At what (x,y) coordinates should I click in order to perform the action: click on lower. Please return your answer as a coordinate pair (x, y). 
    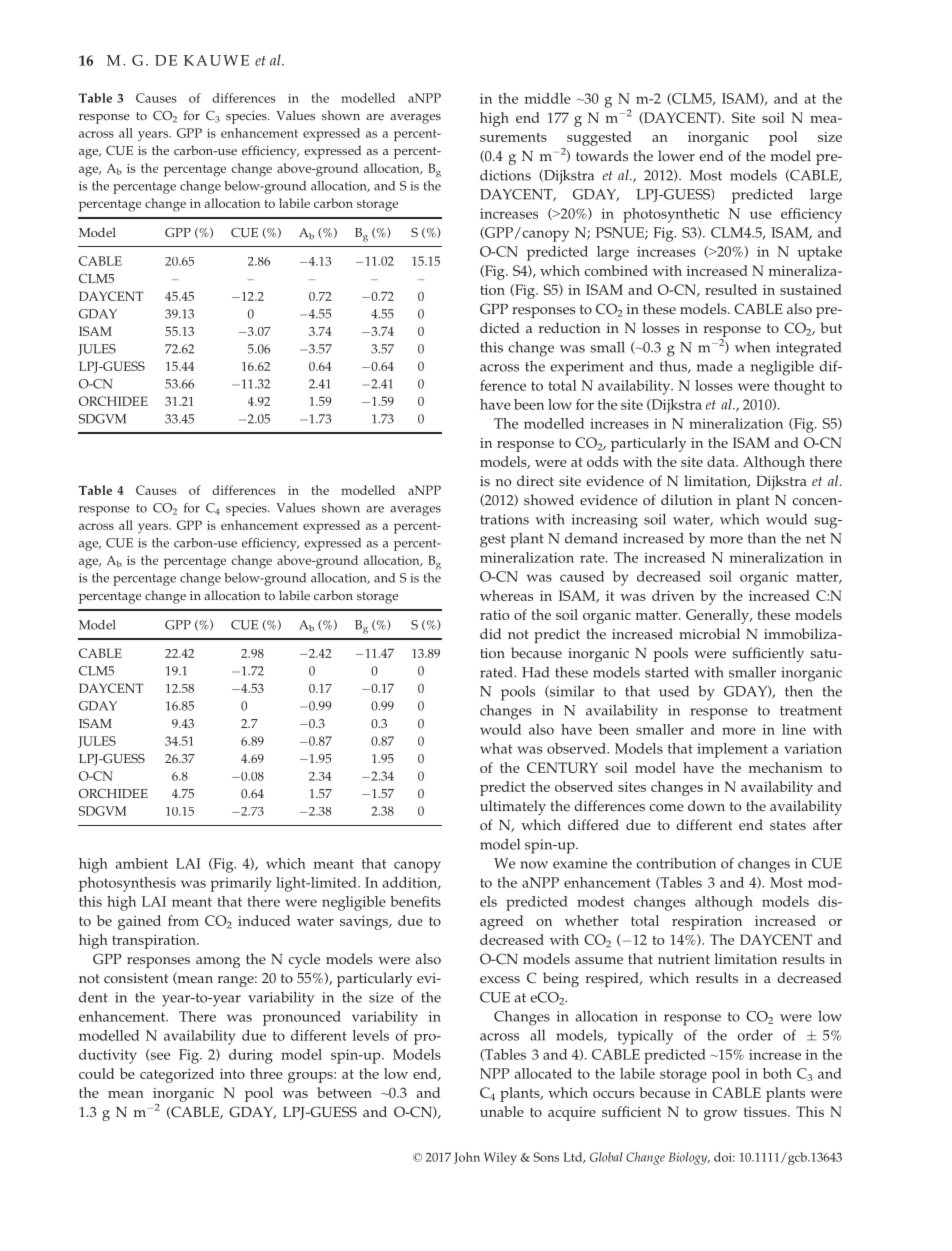
    Looking at the image, I should click on (676, 156).
